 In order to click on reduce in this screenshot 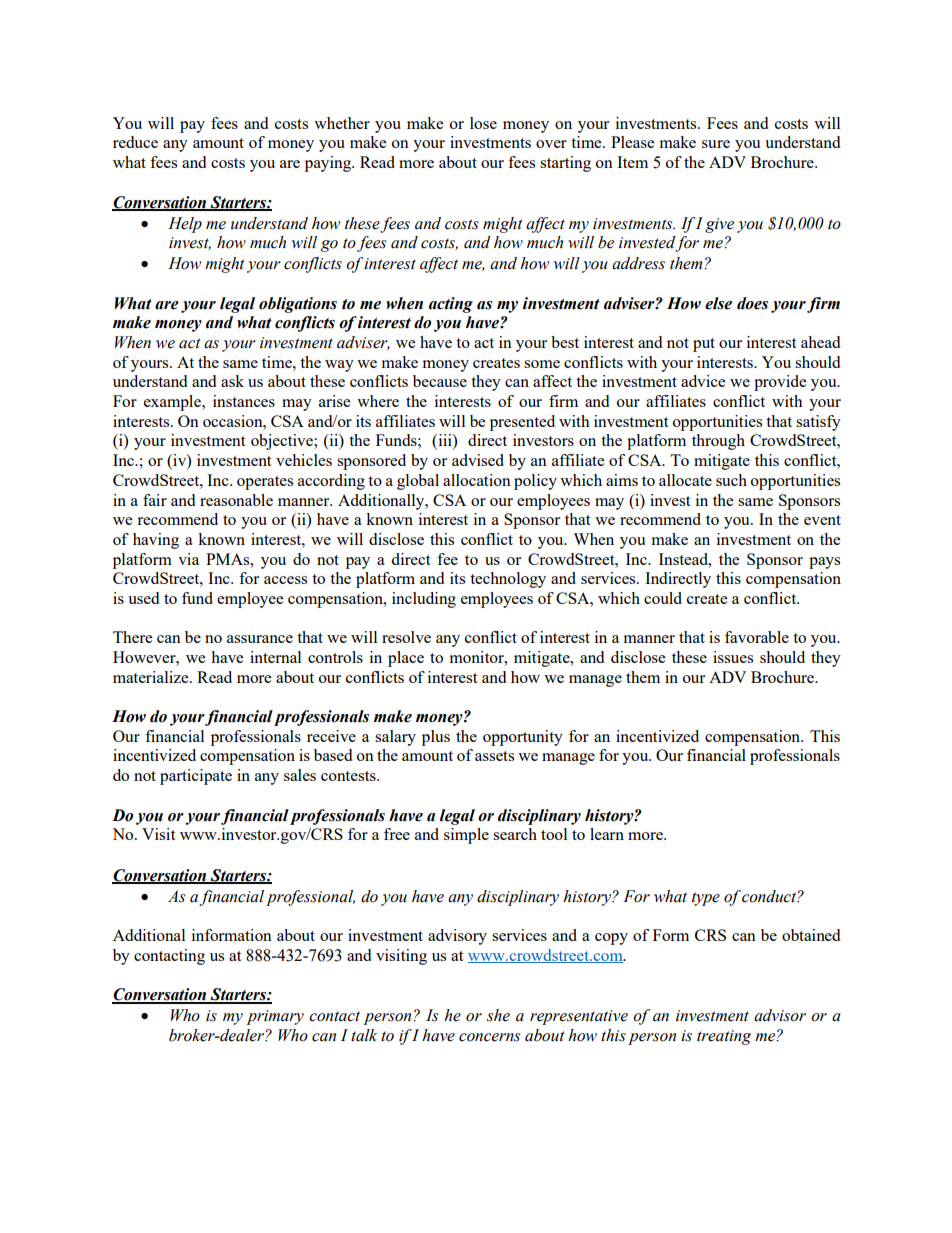, I will do `click(135, 142)`.
